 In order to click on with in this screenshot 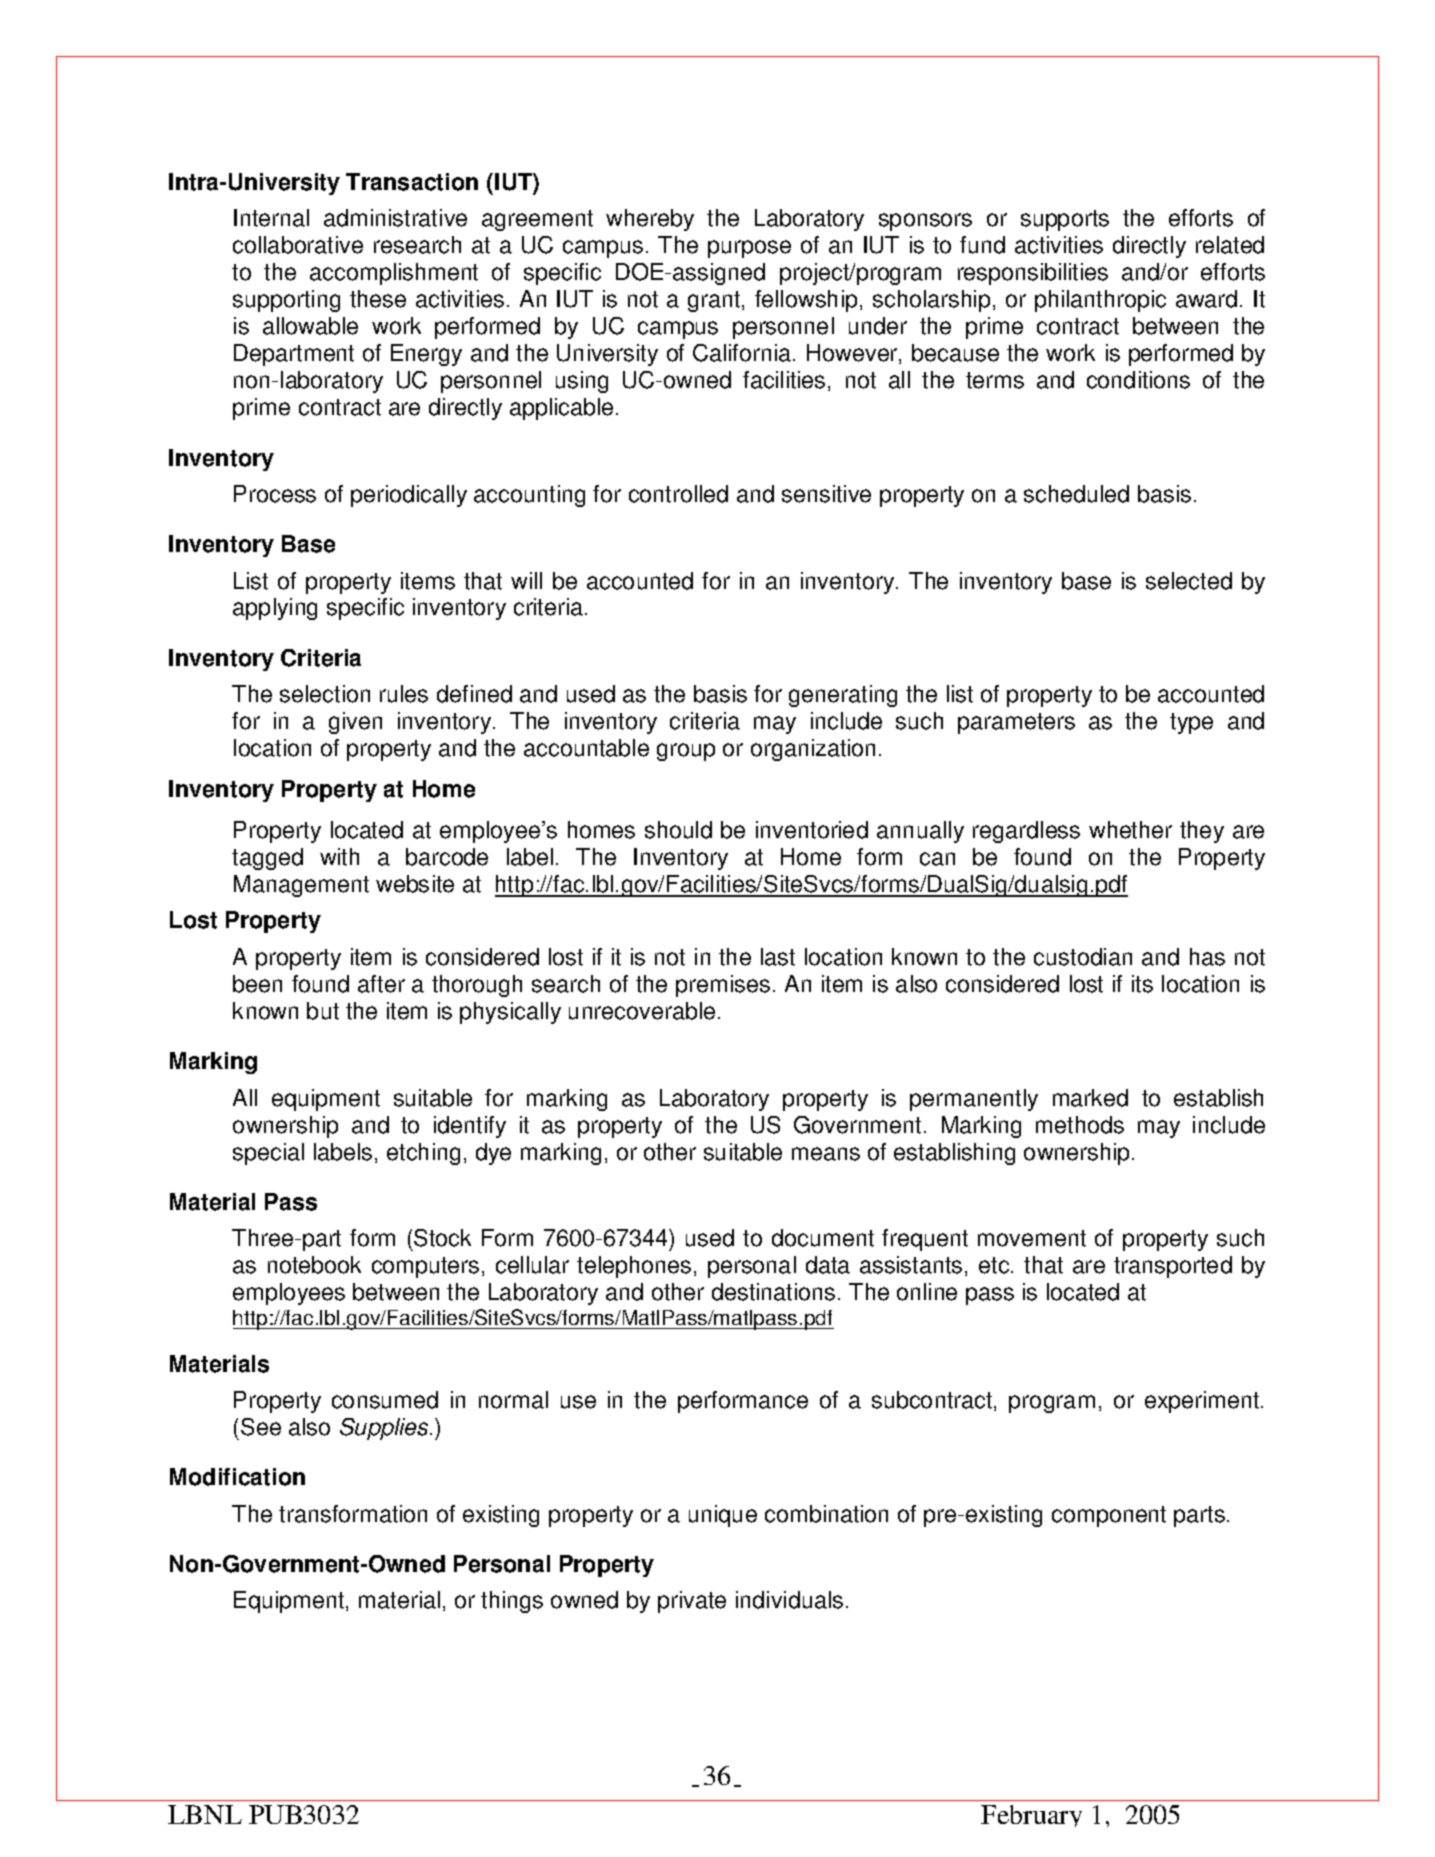, I will do `click(339, 857)`.
